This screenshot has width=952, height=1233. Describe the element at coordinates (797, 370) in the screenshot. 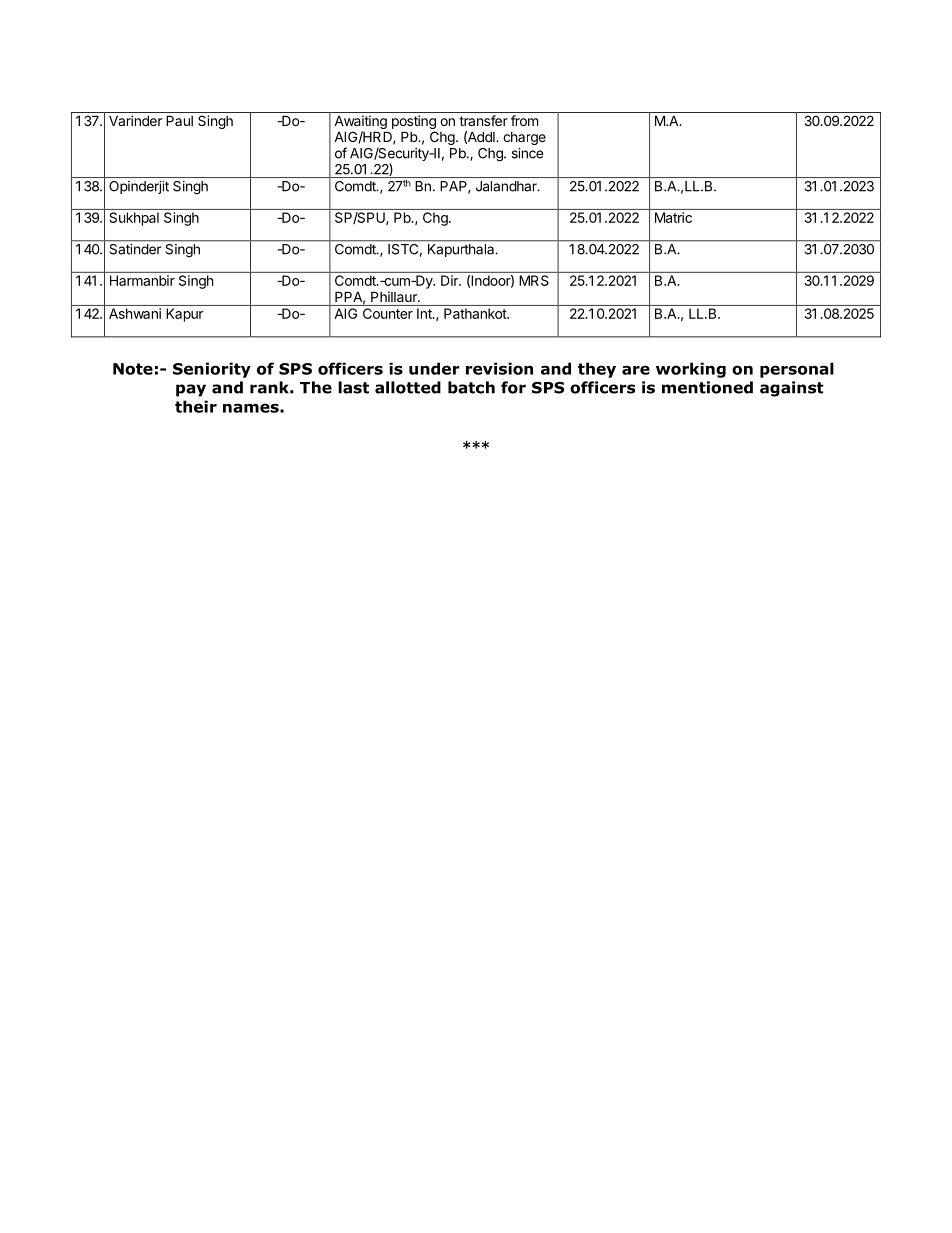

I see `personal` at that location.
